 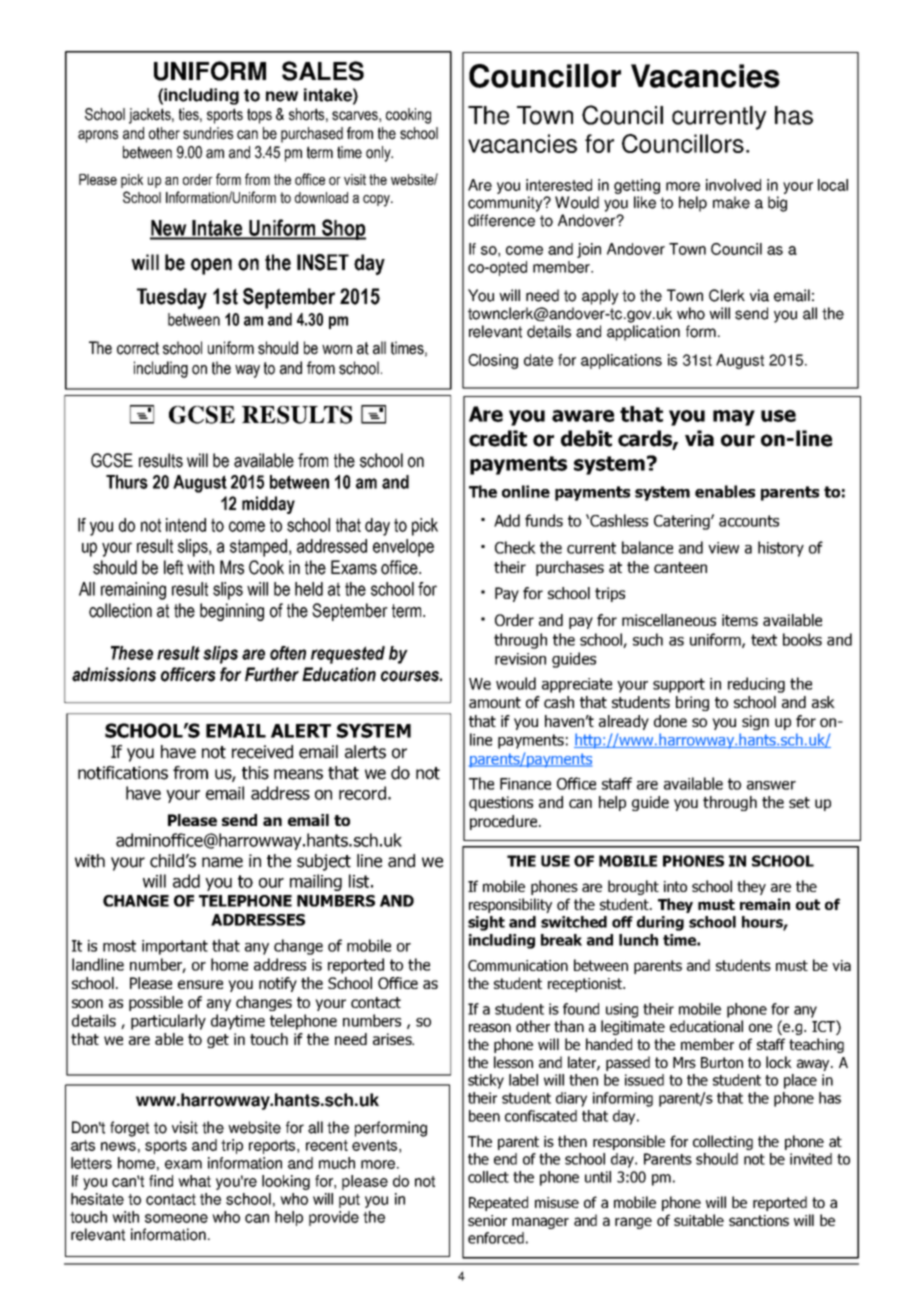 I want to click on These, so click(x=132, y=653).
